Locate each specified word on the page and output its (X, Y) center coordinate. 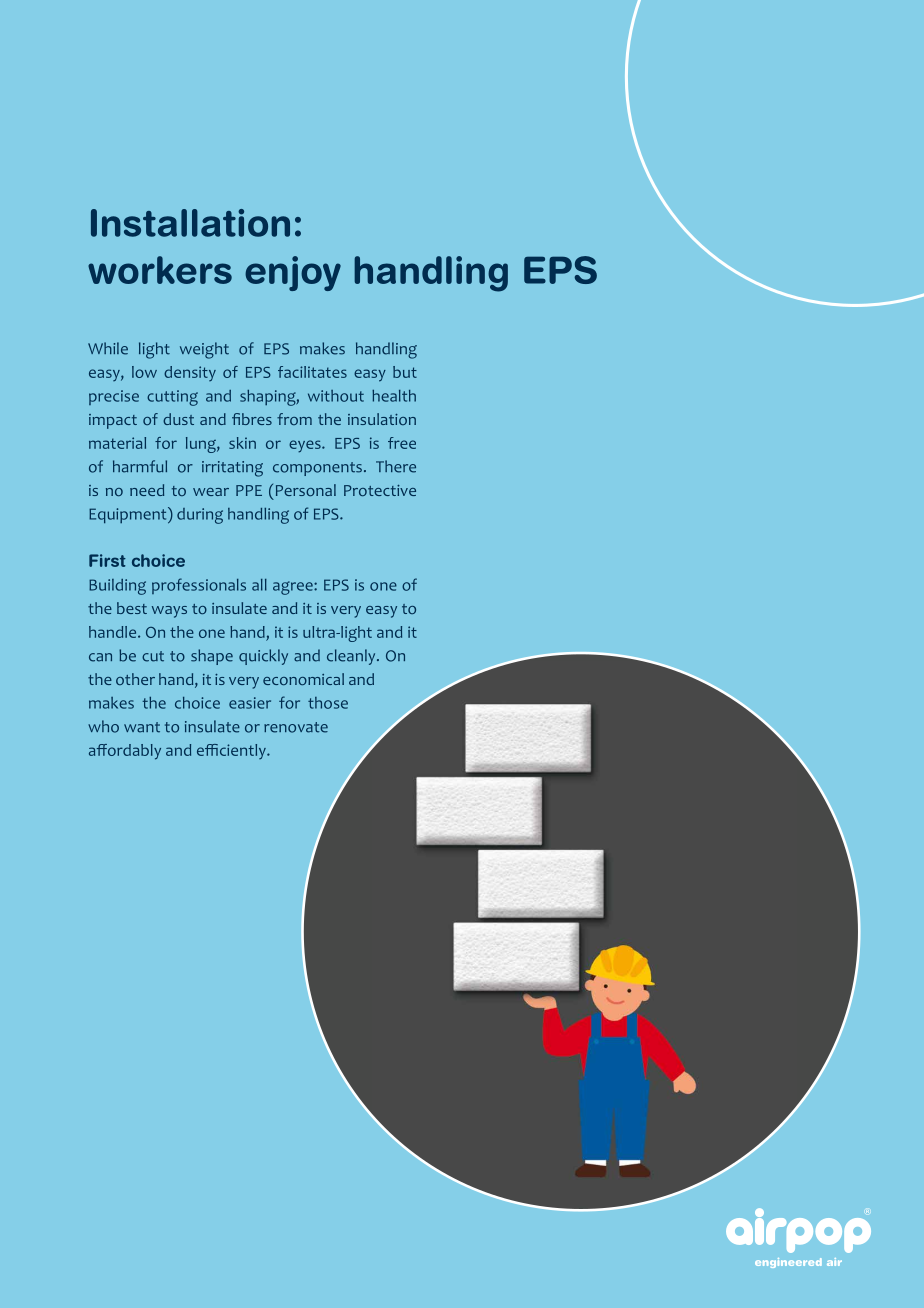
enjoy (293, 273)
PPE (249, 490)
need (147, 490)
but (405, 372)
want (142, 727)
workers (160, 270)
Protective (380, 490)
